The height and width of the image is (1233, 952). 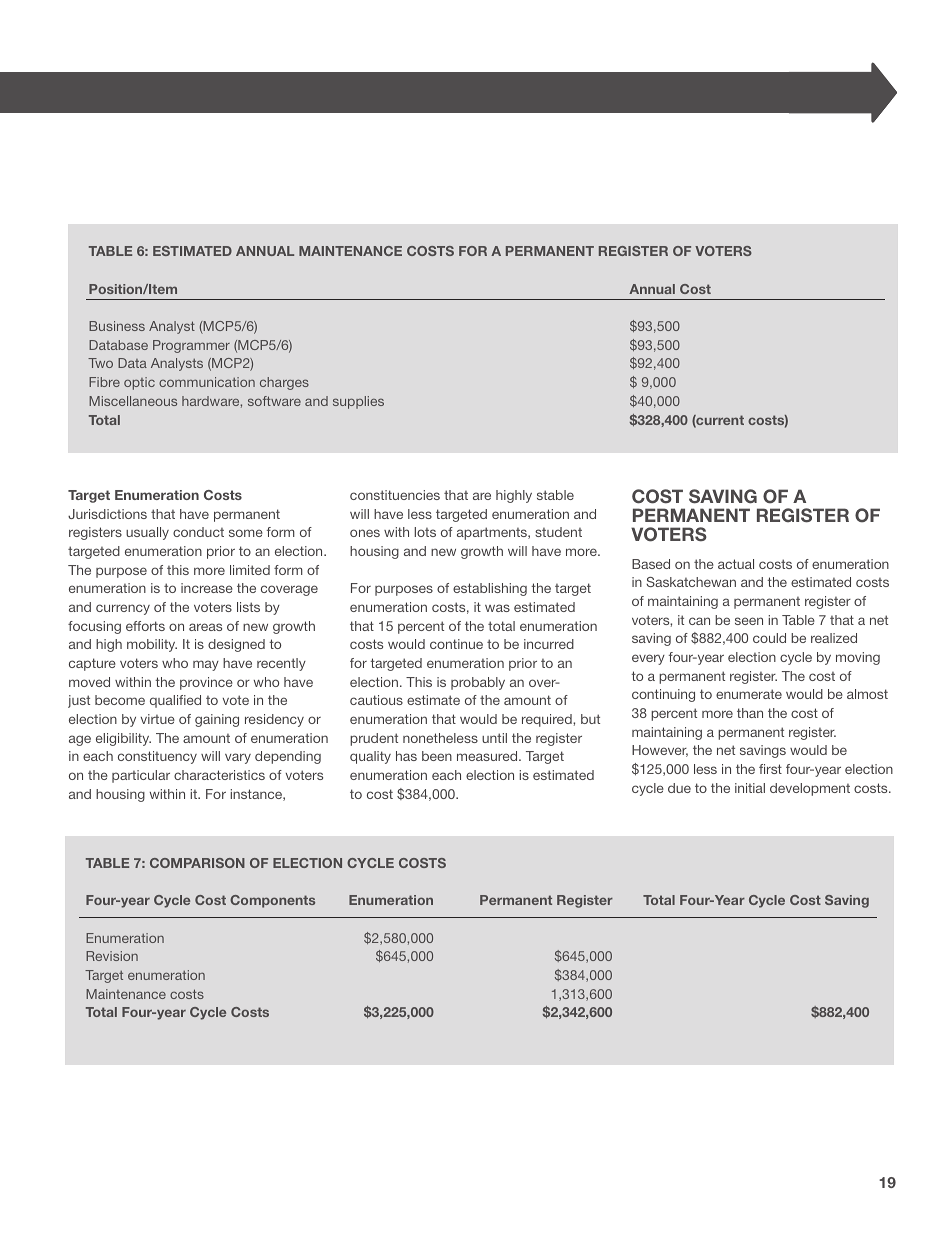 What do you see at coordinates (152, 645) in the image?
I see `mobility` at bounding box center [152, 645].
